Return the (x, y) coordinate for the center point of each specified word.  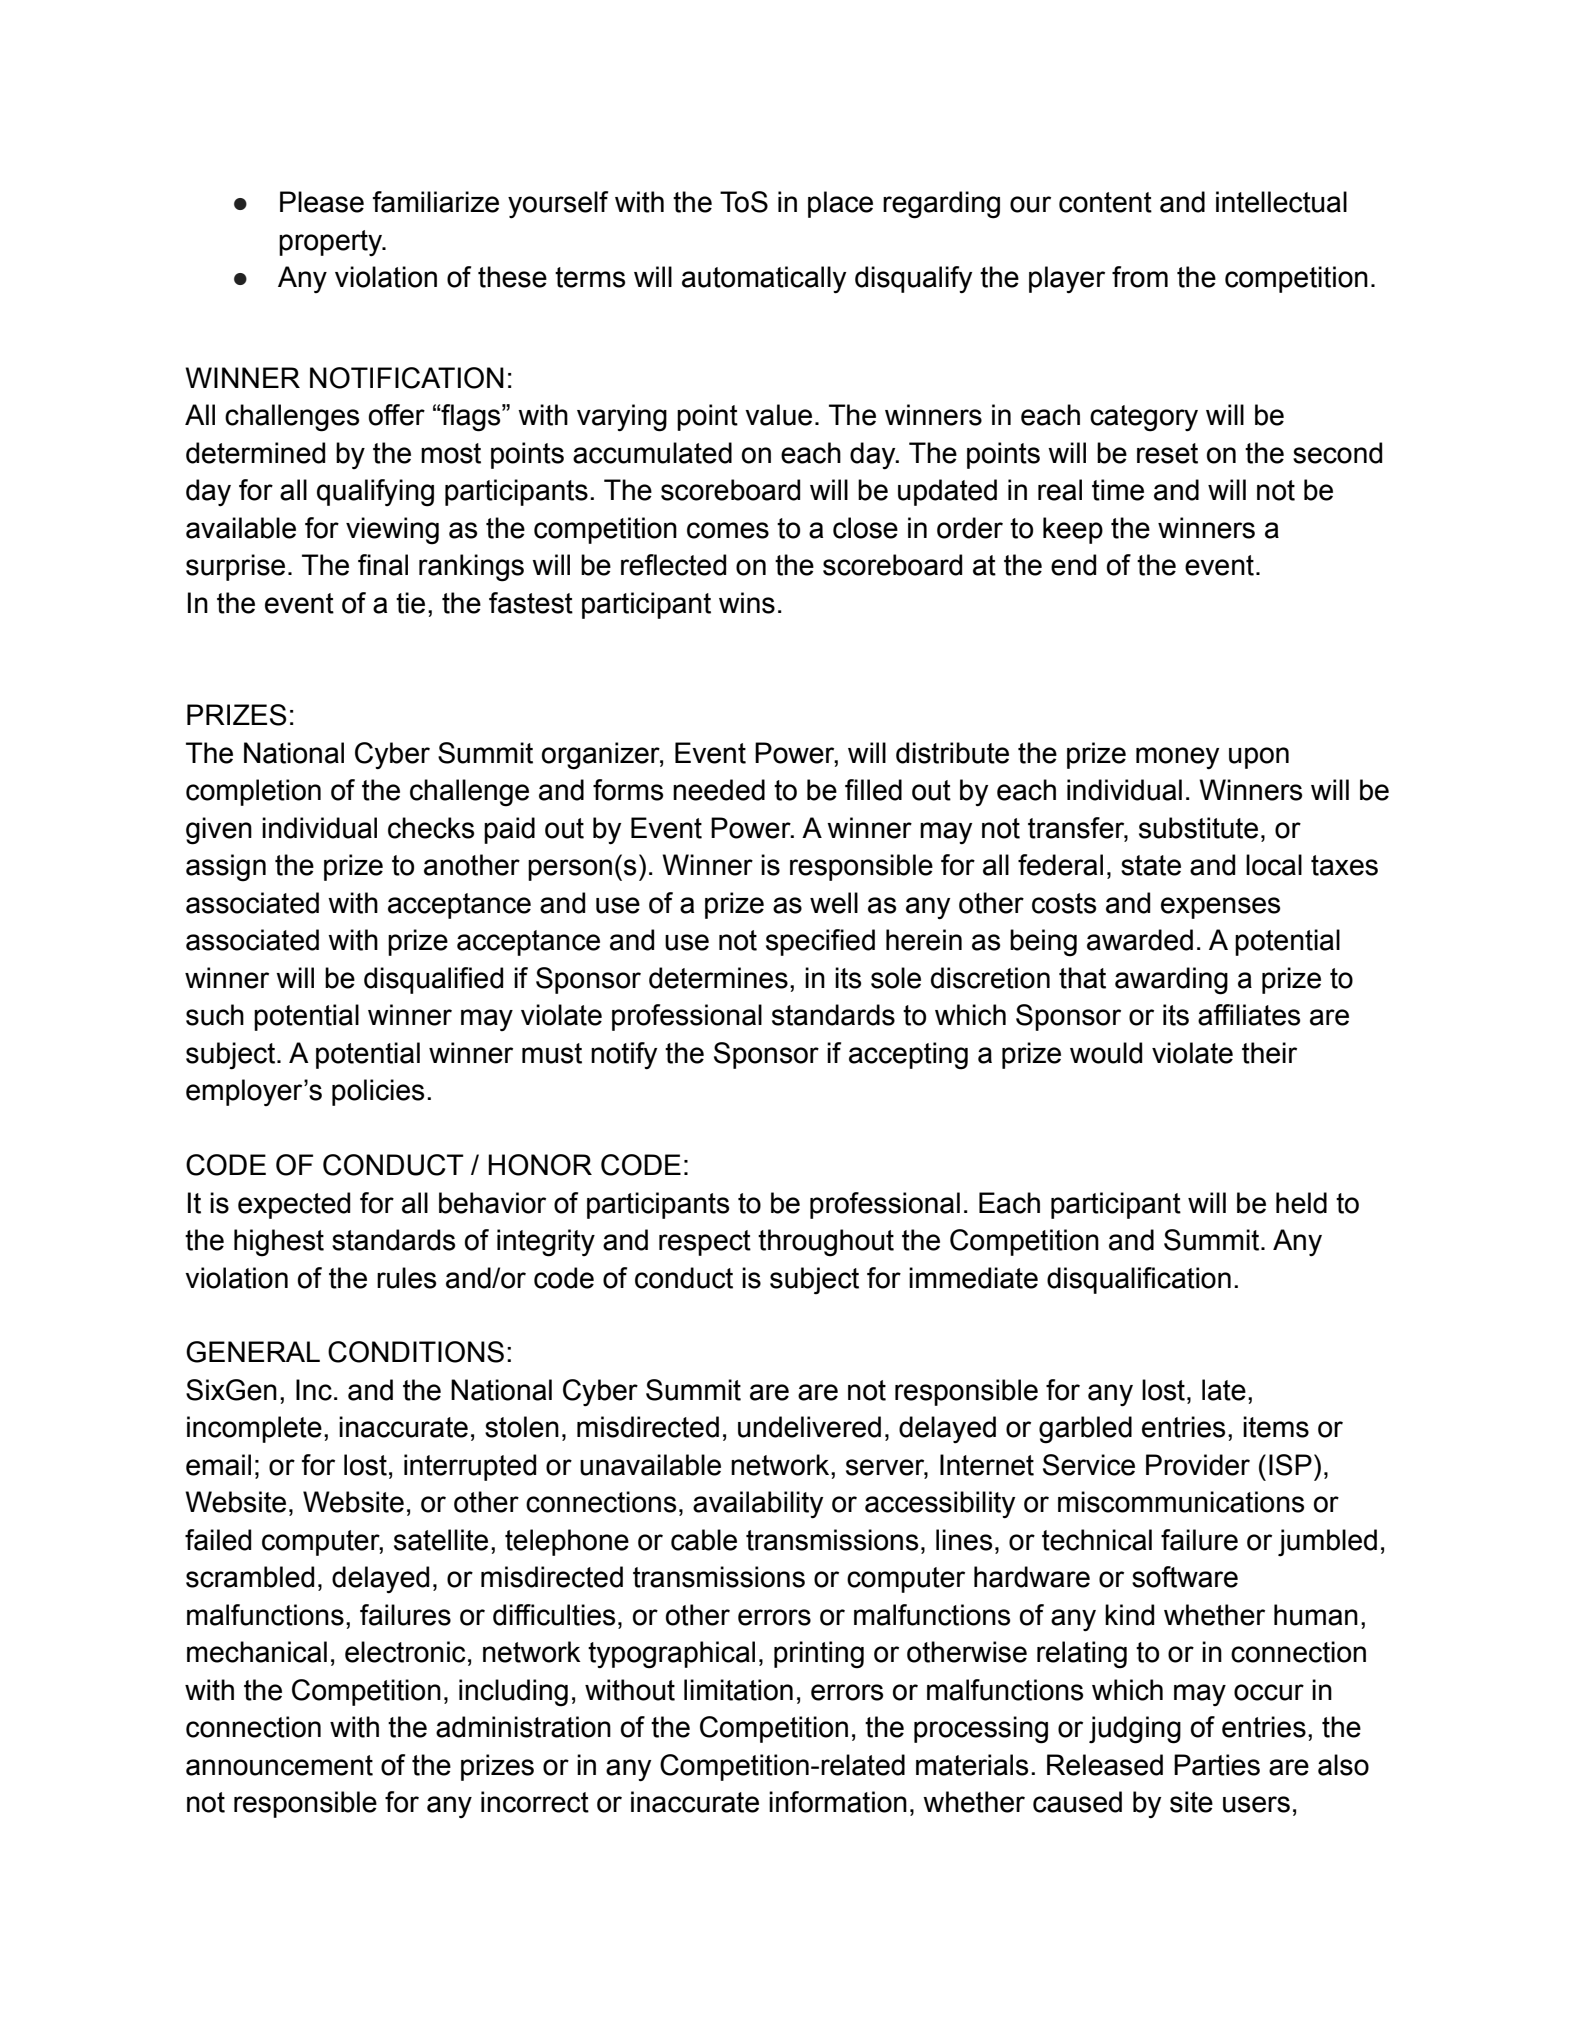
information (838, 1802)
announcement (279, 1765)
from (1140, 277)
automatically (764, 279)
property (331, 243)
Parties (1217, 1765)
